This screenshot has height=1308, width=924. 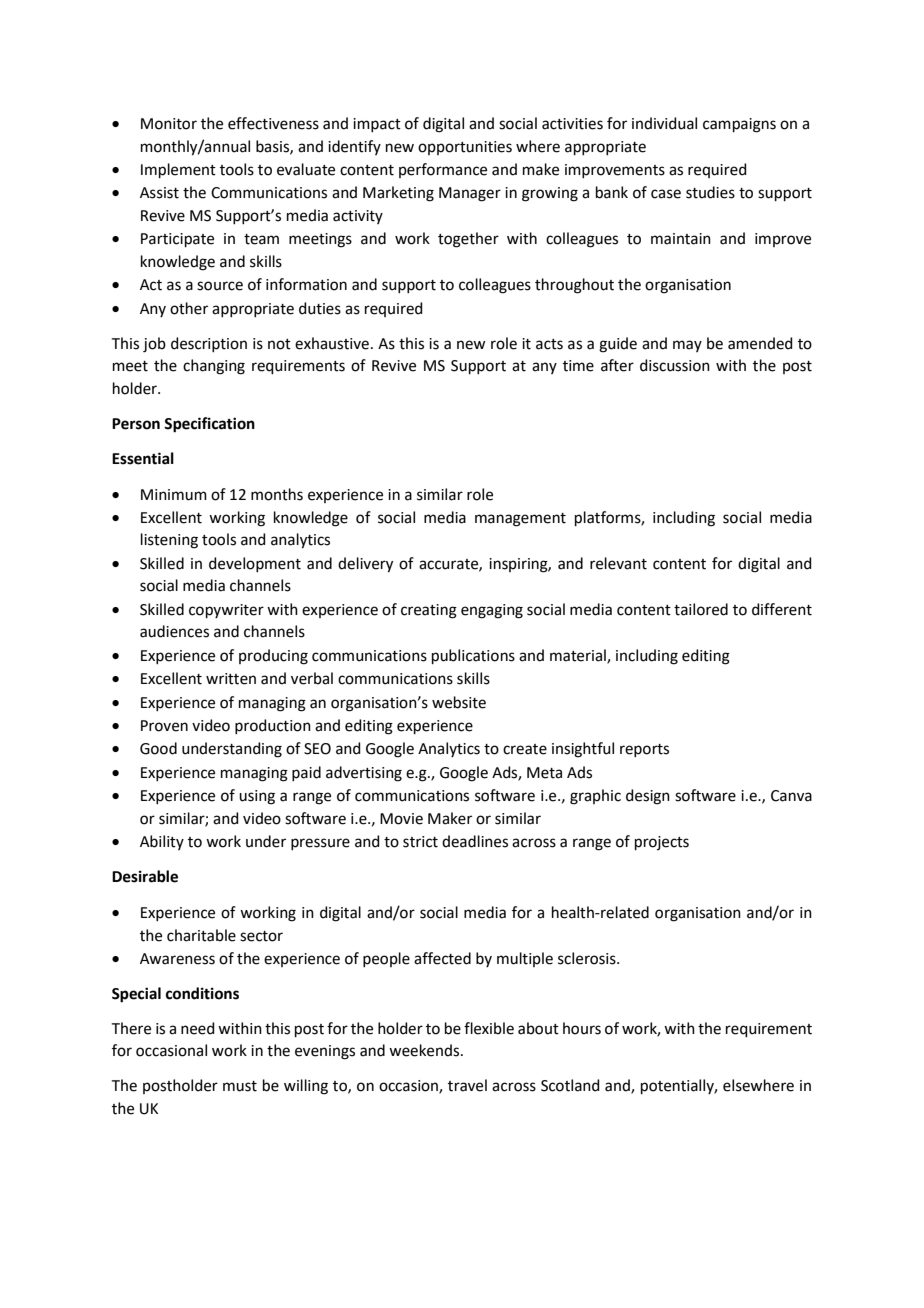 What do you see at coordinates (739, 125) in the screenshot?
I see `campaigns` at bounding box center [739, 125].
